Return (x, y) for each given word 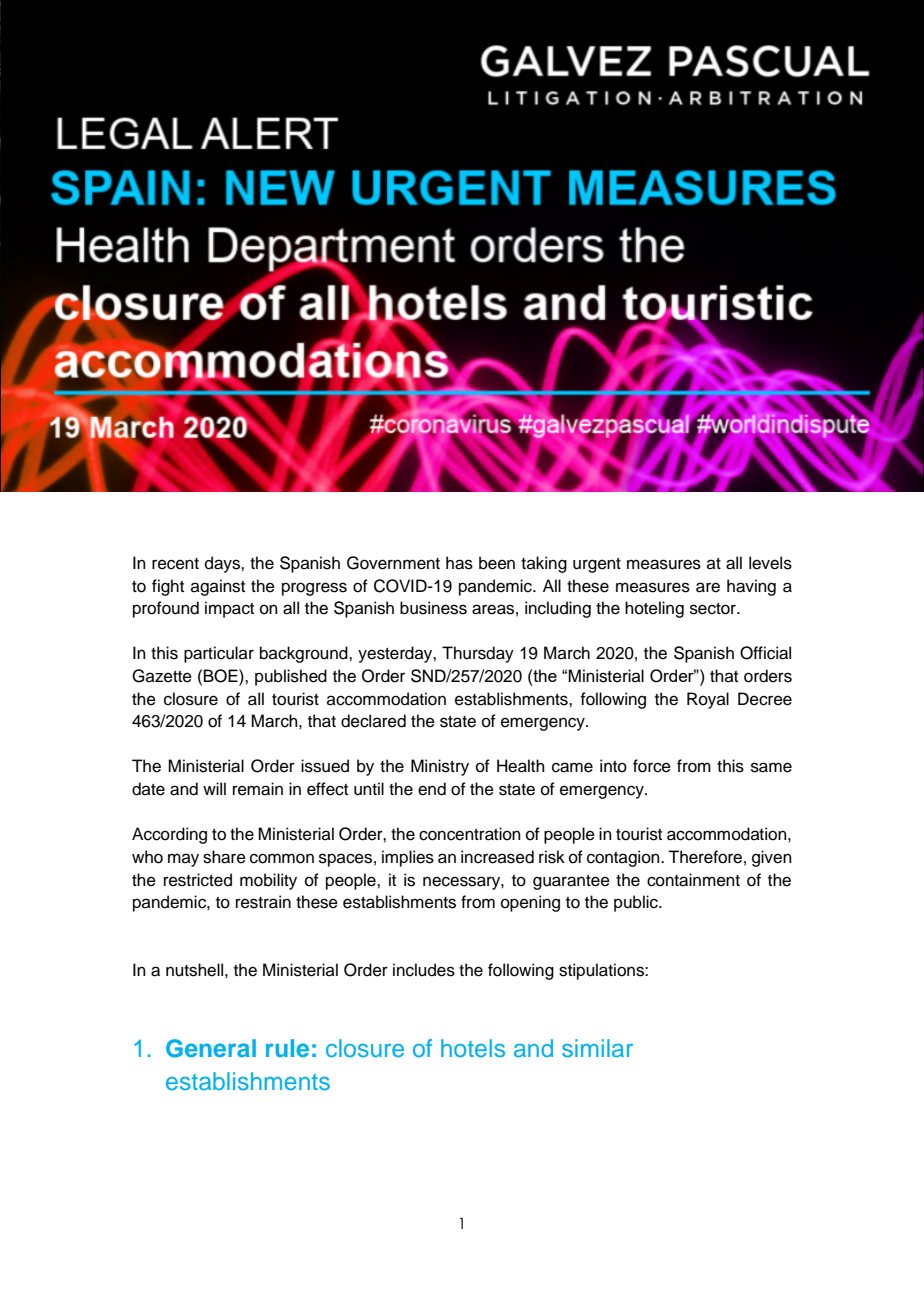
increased (497, 857)
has (459, 563)
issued (325, 766)
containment (693, 880)
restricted (198, 880)
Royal (708, 700)
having (751, 587)
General (211, 1048)
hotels (473, 1048)
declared (373, 721)
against (218, 587)
